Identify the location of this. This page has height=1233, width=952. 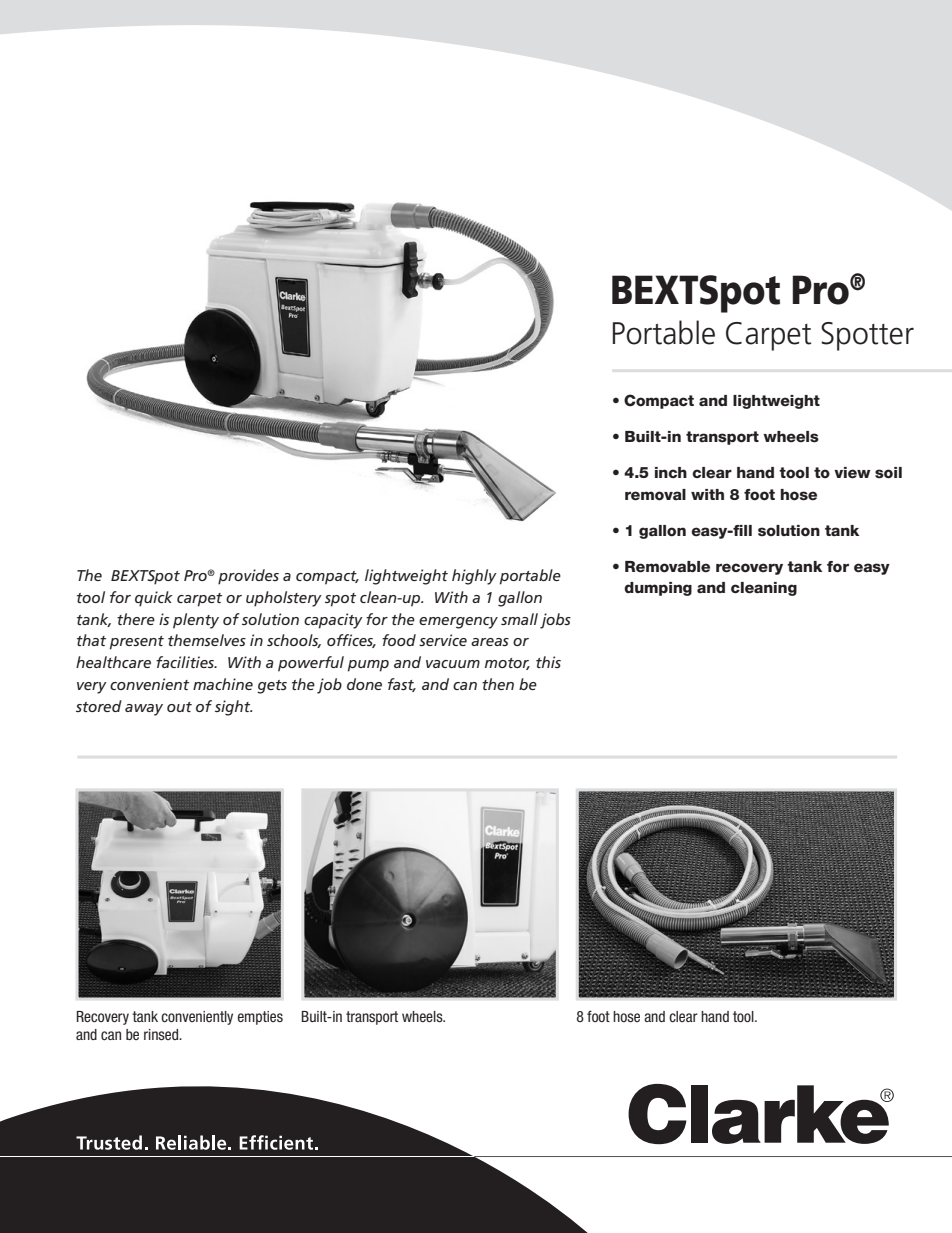
(548, 662).
